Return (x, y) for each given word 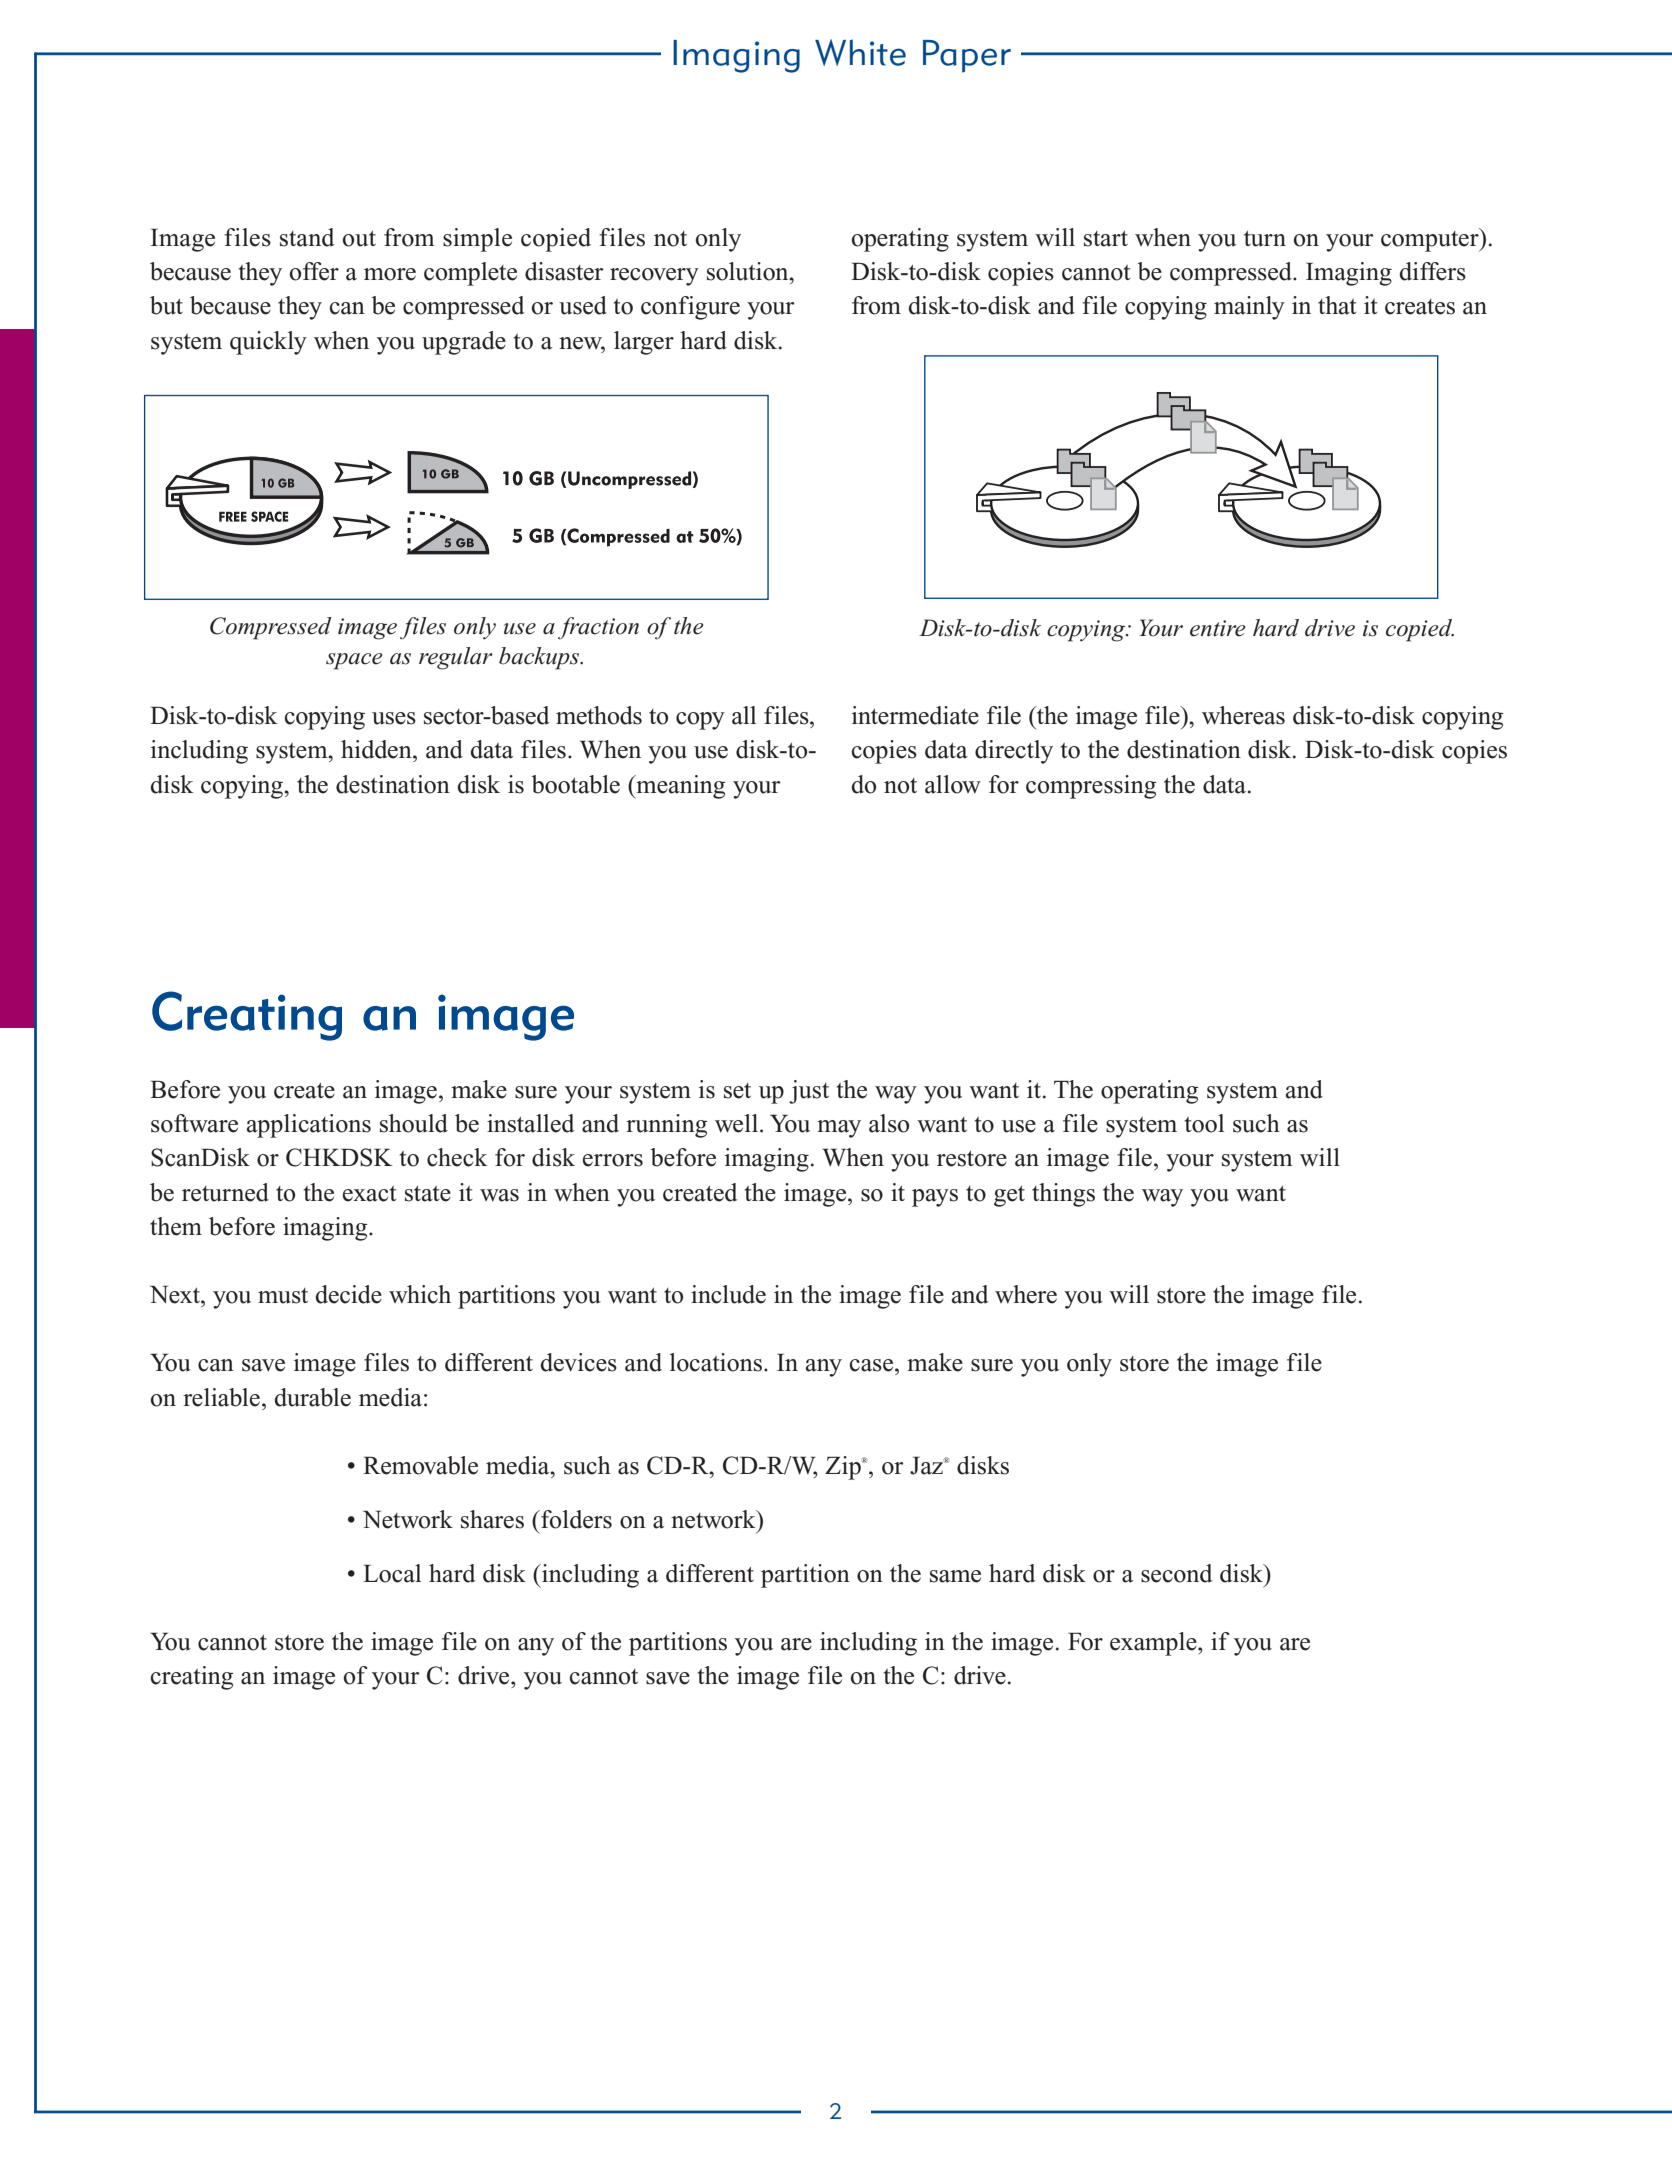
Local (392, 1573)
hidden (377, 749)
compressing (1091, 787)
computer (1431, 240)
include (728, 1294)
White (860, 52)
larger (644, 343)
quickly (268, 343)
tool (1204, 1123)
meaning (680, 787)
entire (1218, 628)
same (955, 1576)
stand (307, 237)
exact (369, 1194)
